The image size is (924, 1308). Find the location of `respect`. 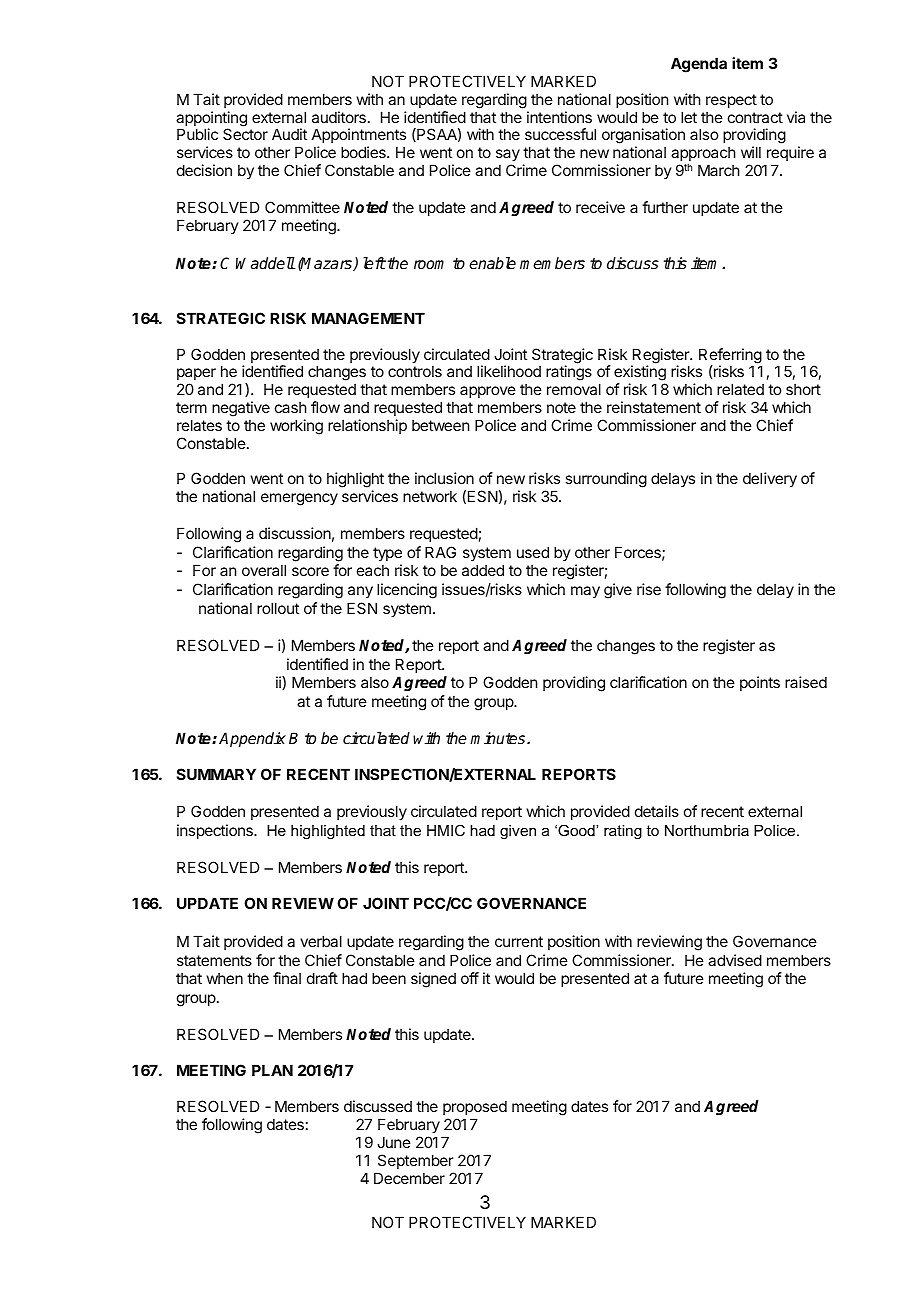

respect is located at coordinates (731, 101).
